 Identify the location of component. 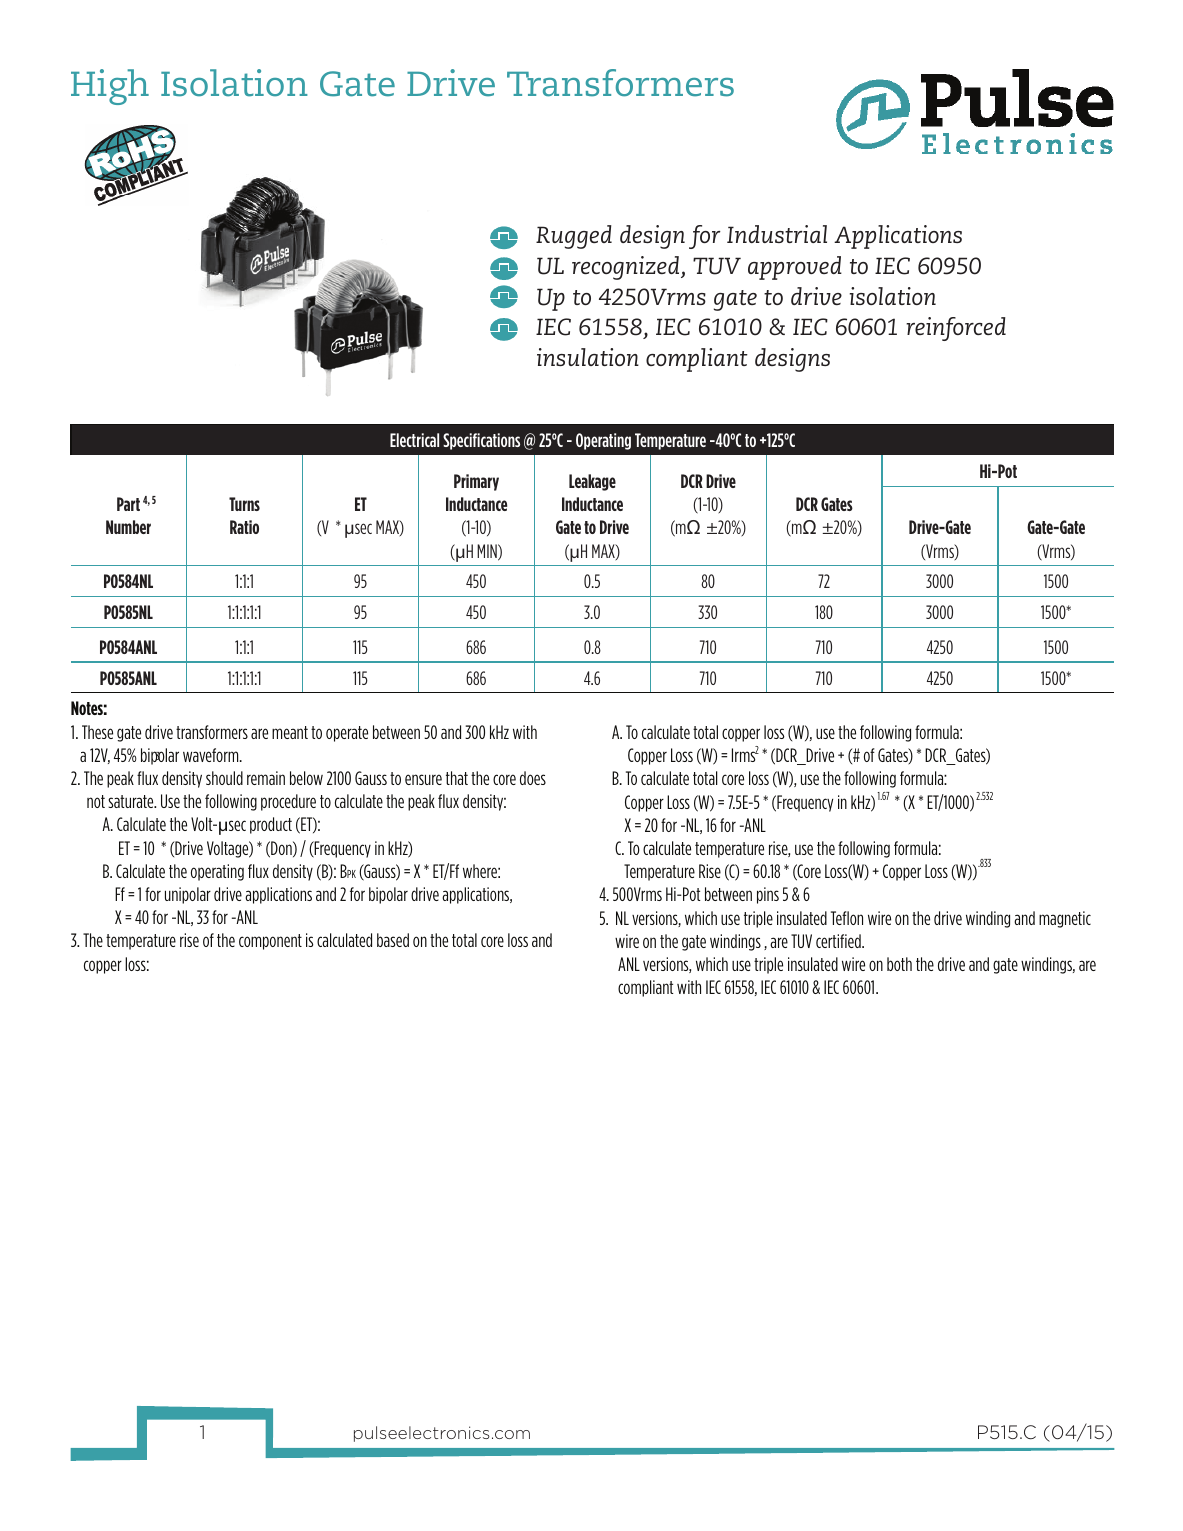
(270, 942).
